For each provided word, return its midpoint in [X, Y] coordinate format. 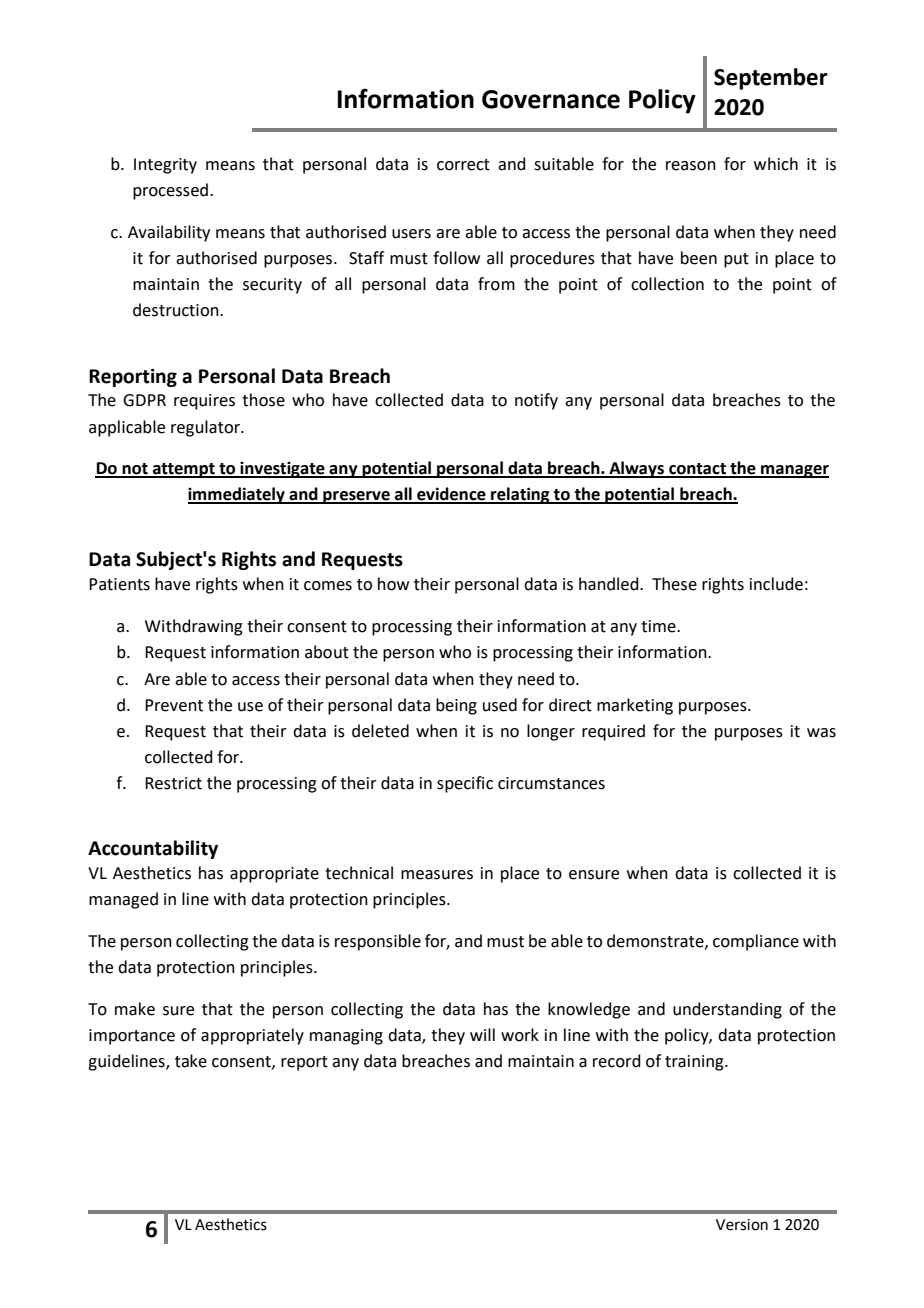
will [482, 1034]
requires [204, 402]
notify [536, 401]
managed [123, 900]
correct [463, 165]
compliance [756, 942]
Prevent [174, 705]
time [659, 626]
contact [698, 470]
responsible [378, 942]
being [456, 706]
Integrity [165, 166]
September [771, 79]
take [191, 1061]
